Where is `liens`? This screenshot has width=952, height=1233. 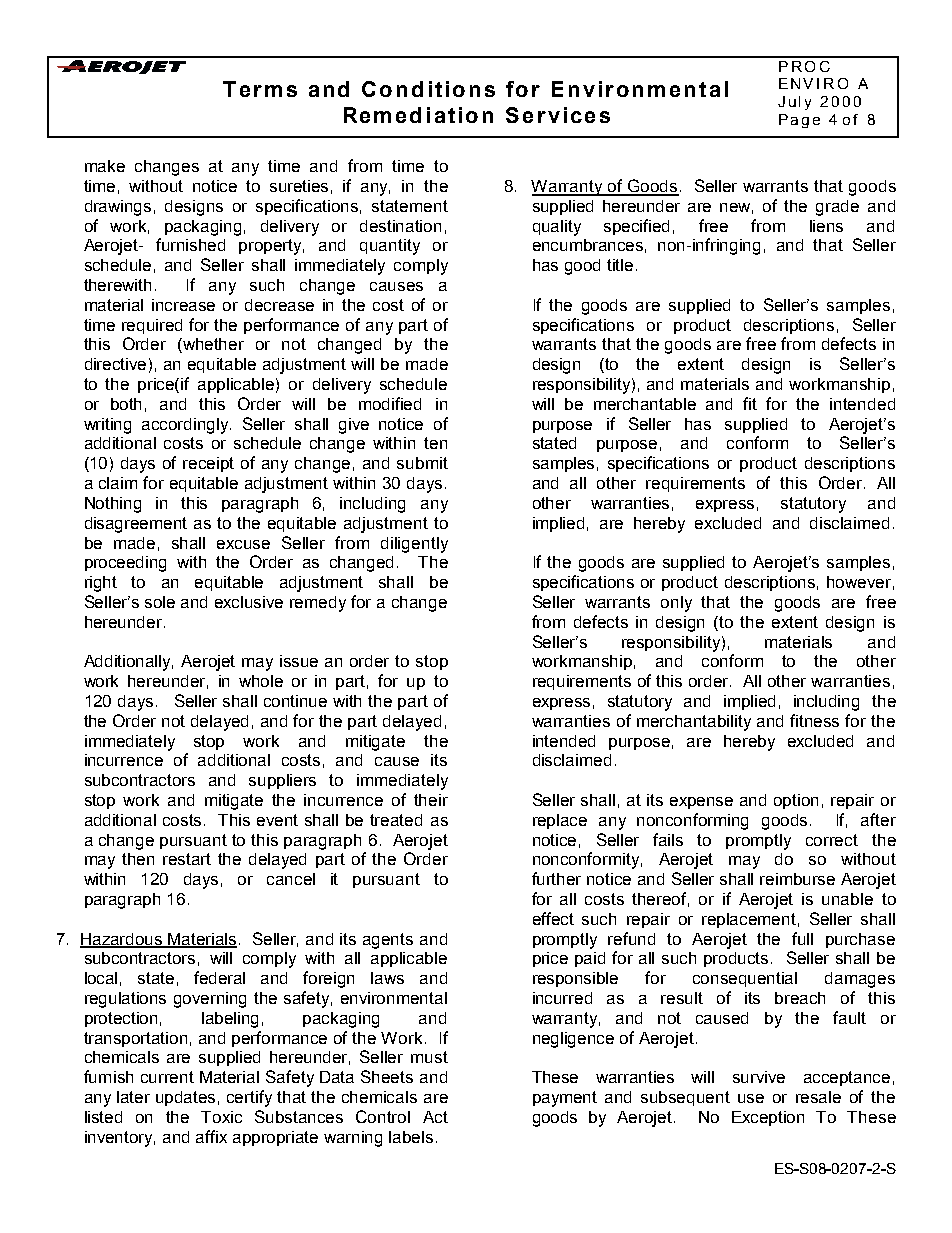 liens is located at coordinates (826, 226).
